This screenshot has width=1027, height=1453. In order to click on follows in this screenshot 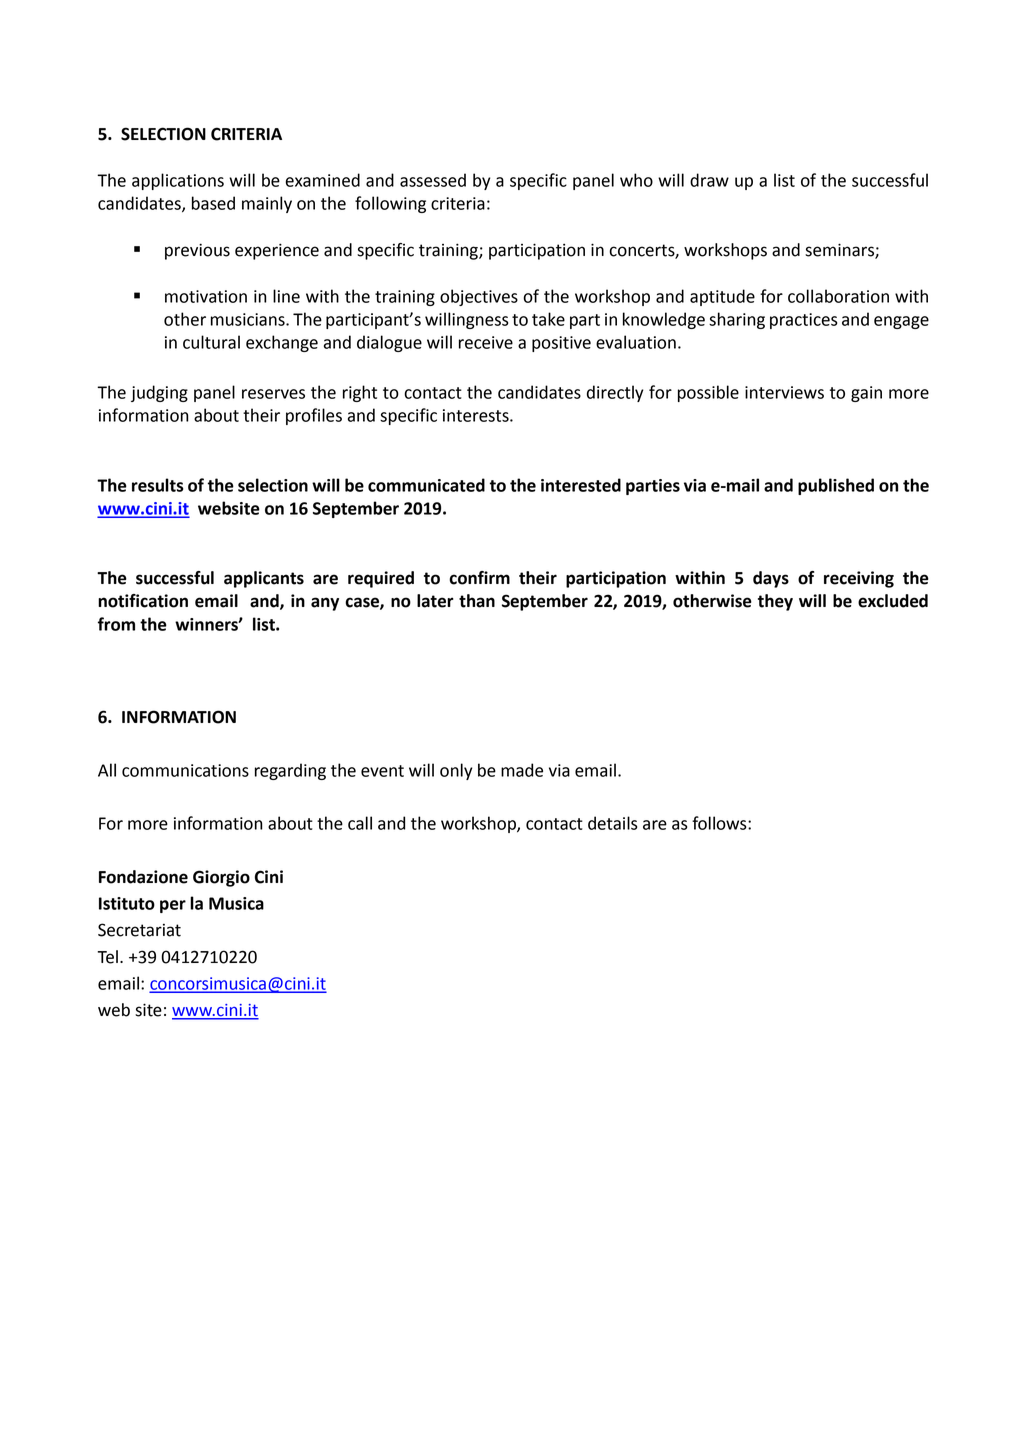, I will do `click(720, 823)`.
